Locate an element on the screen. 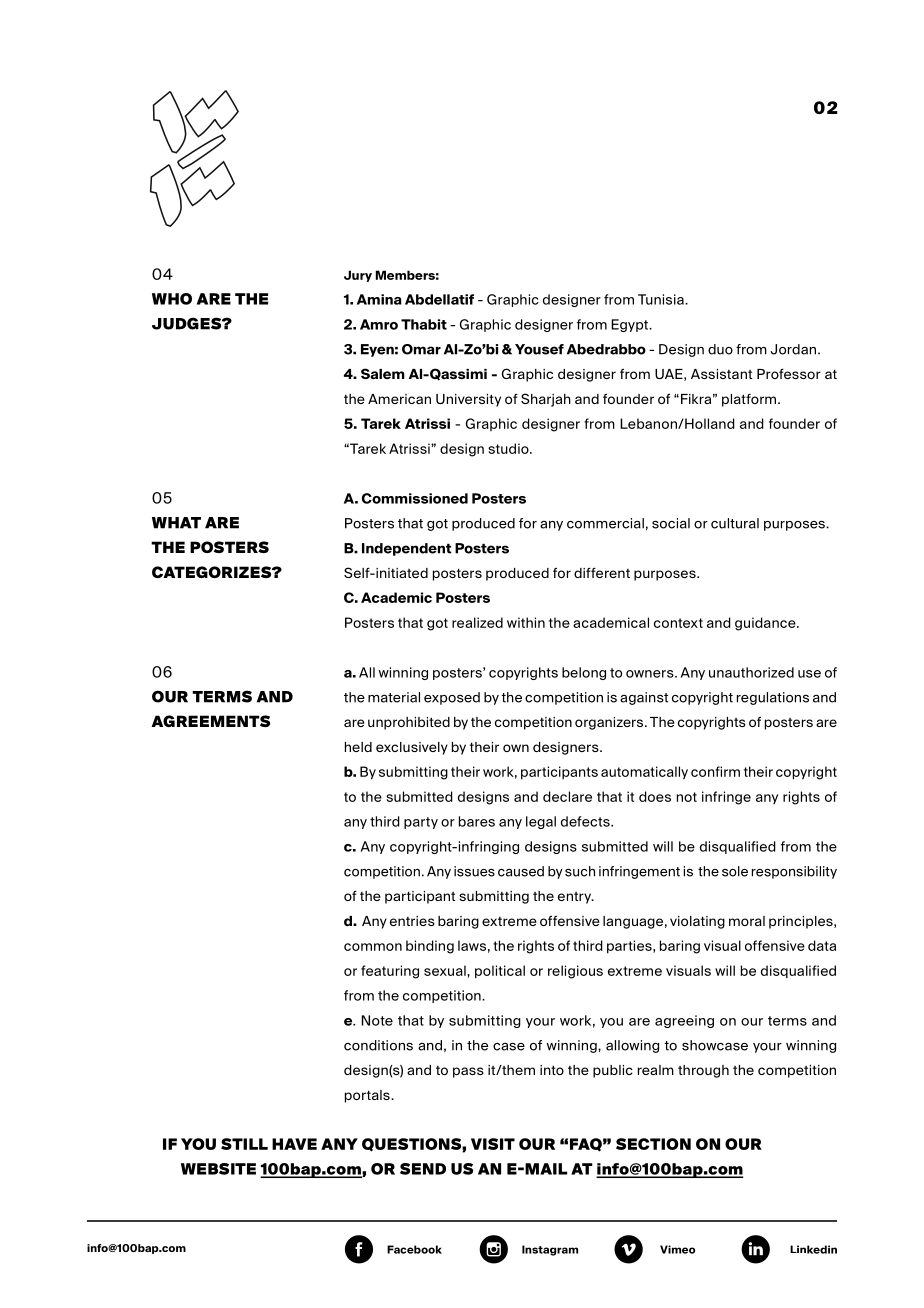  WHO is located at coordinates (172, 299).
